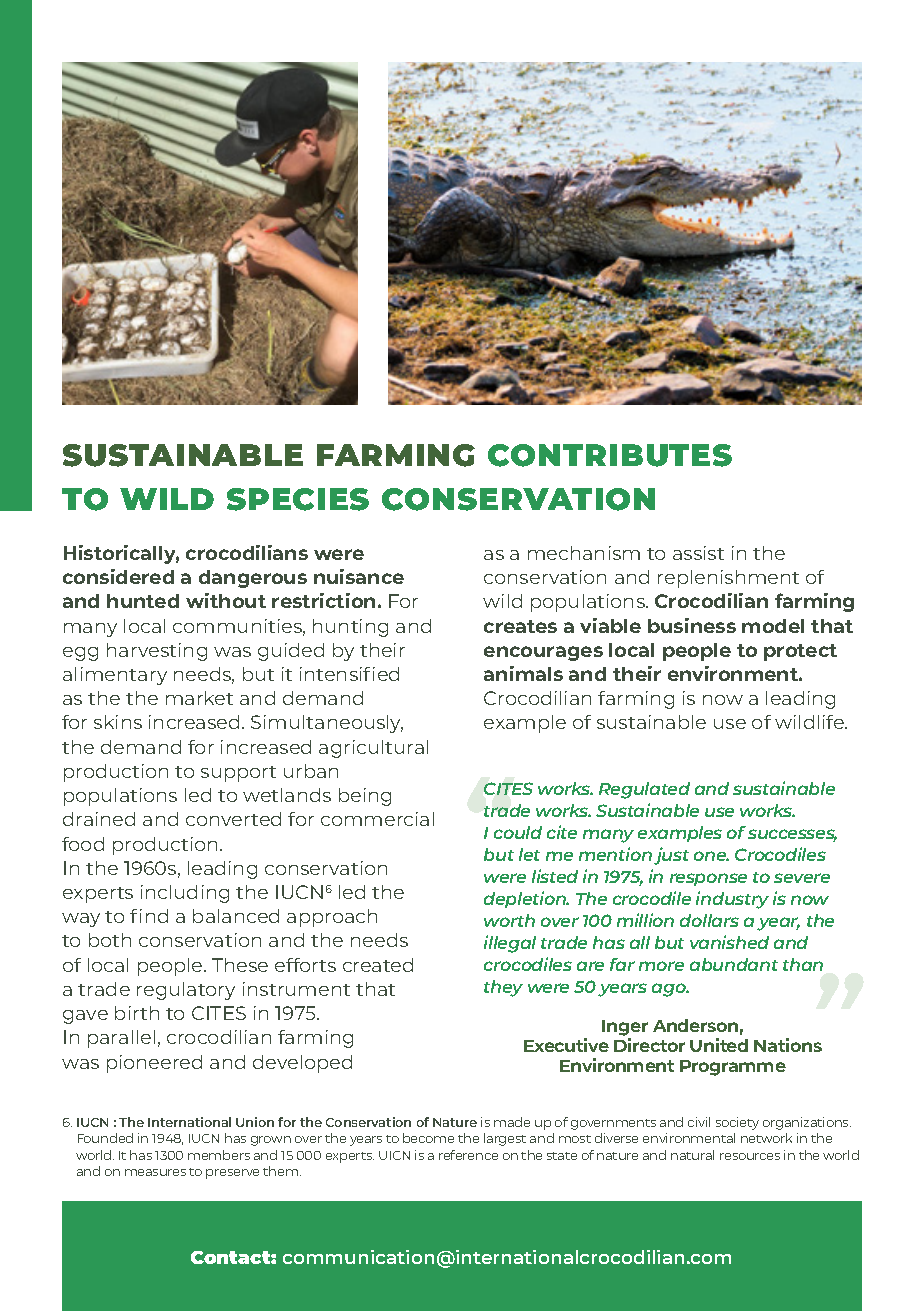 This image has width=924, height=1311. Describe the element at coordinates (149, 916) in the image. I see `find` at that location.
